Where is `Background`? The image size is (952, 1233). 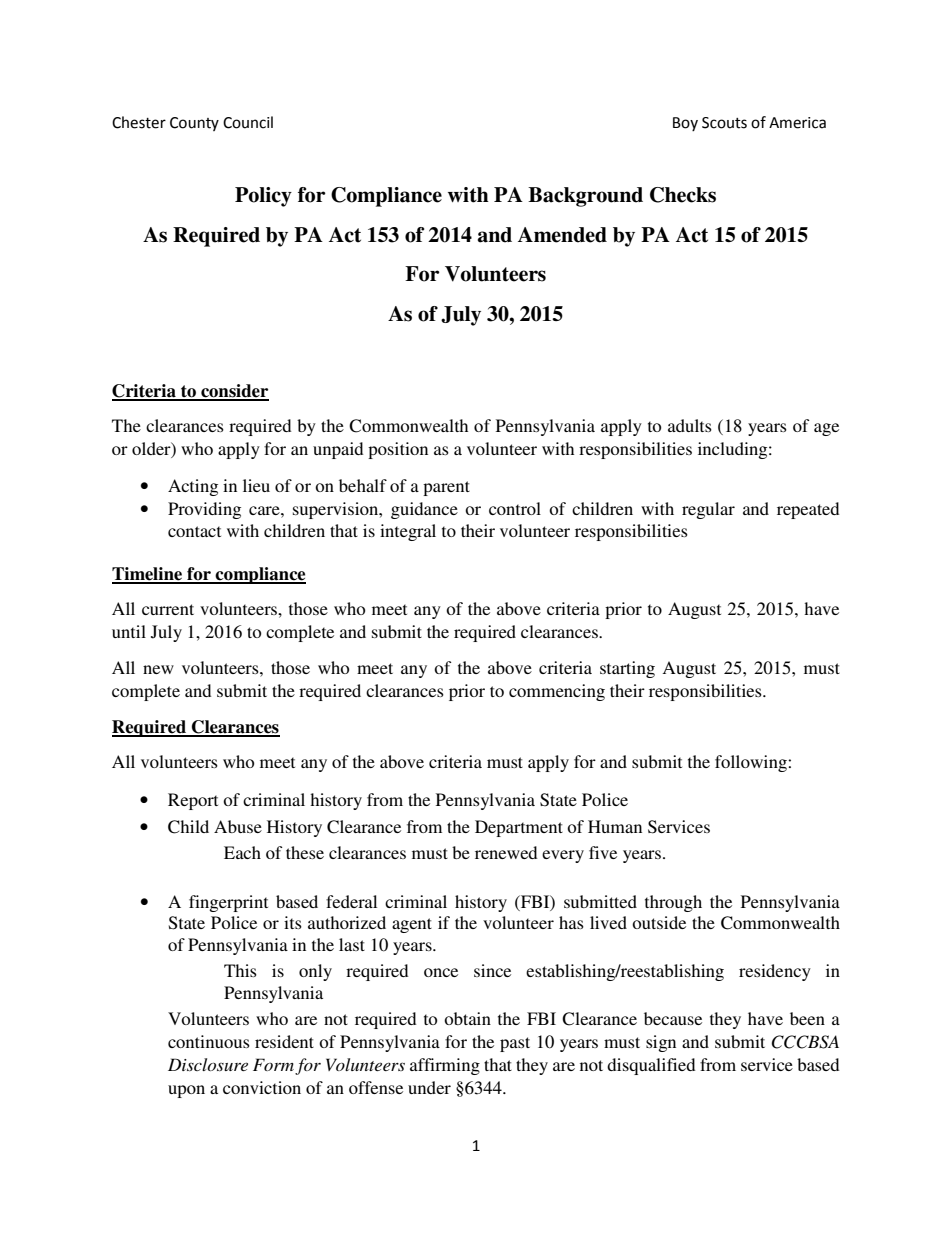 Background is located at coordinates (585, 197).
